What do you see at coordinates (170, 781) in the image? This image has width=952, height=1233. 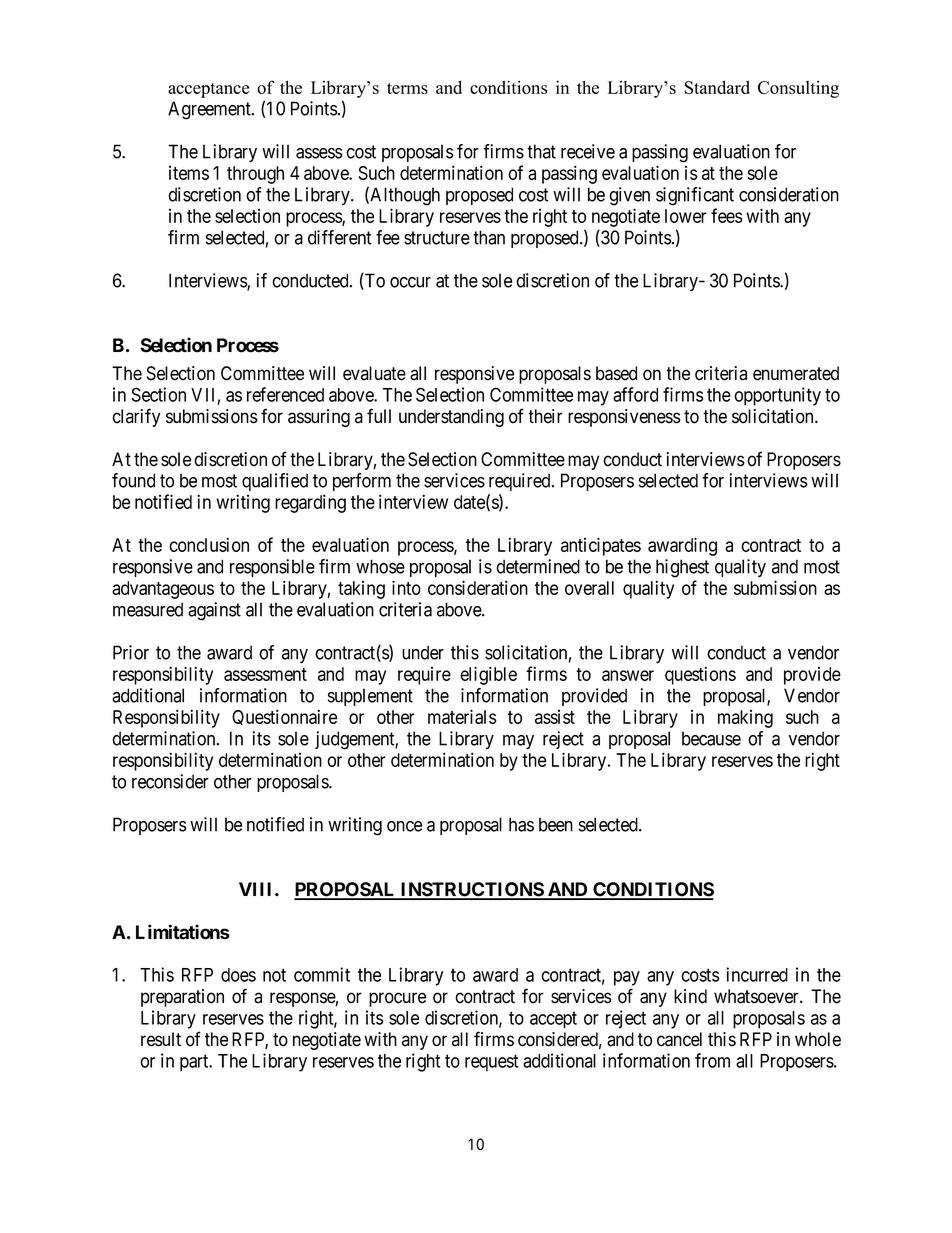 I see `reconsider` at bounding box center [170, 781].
